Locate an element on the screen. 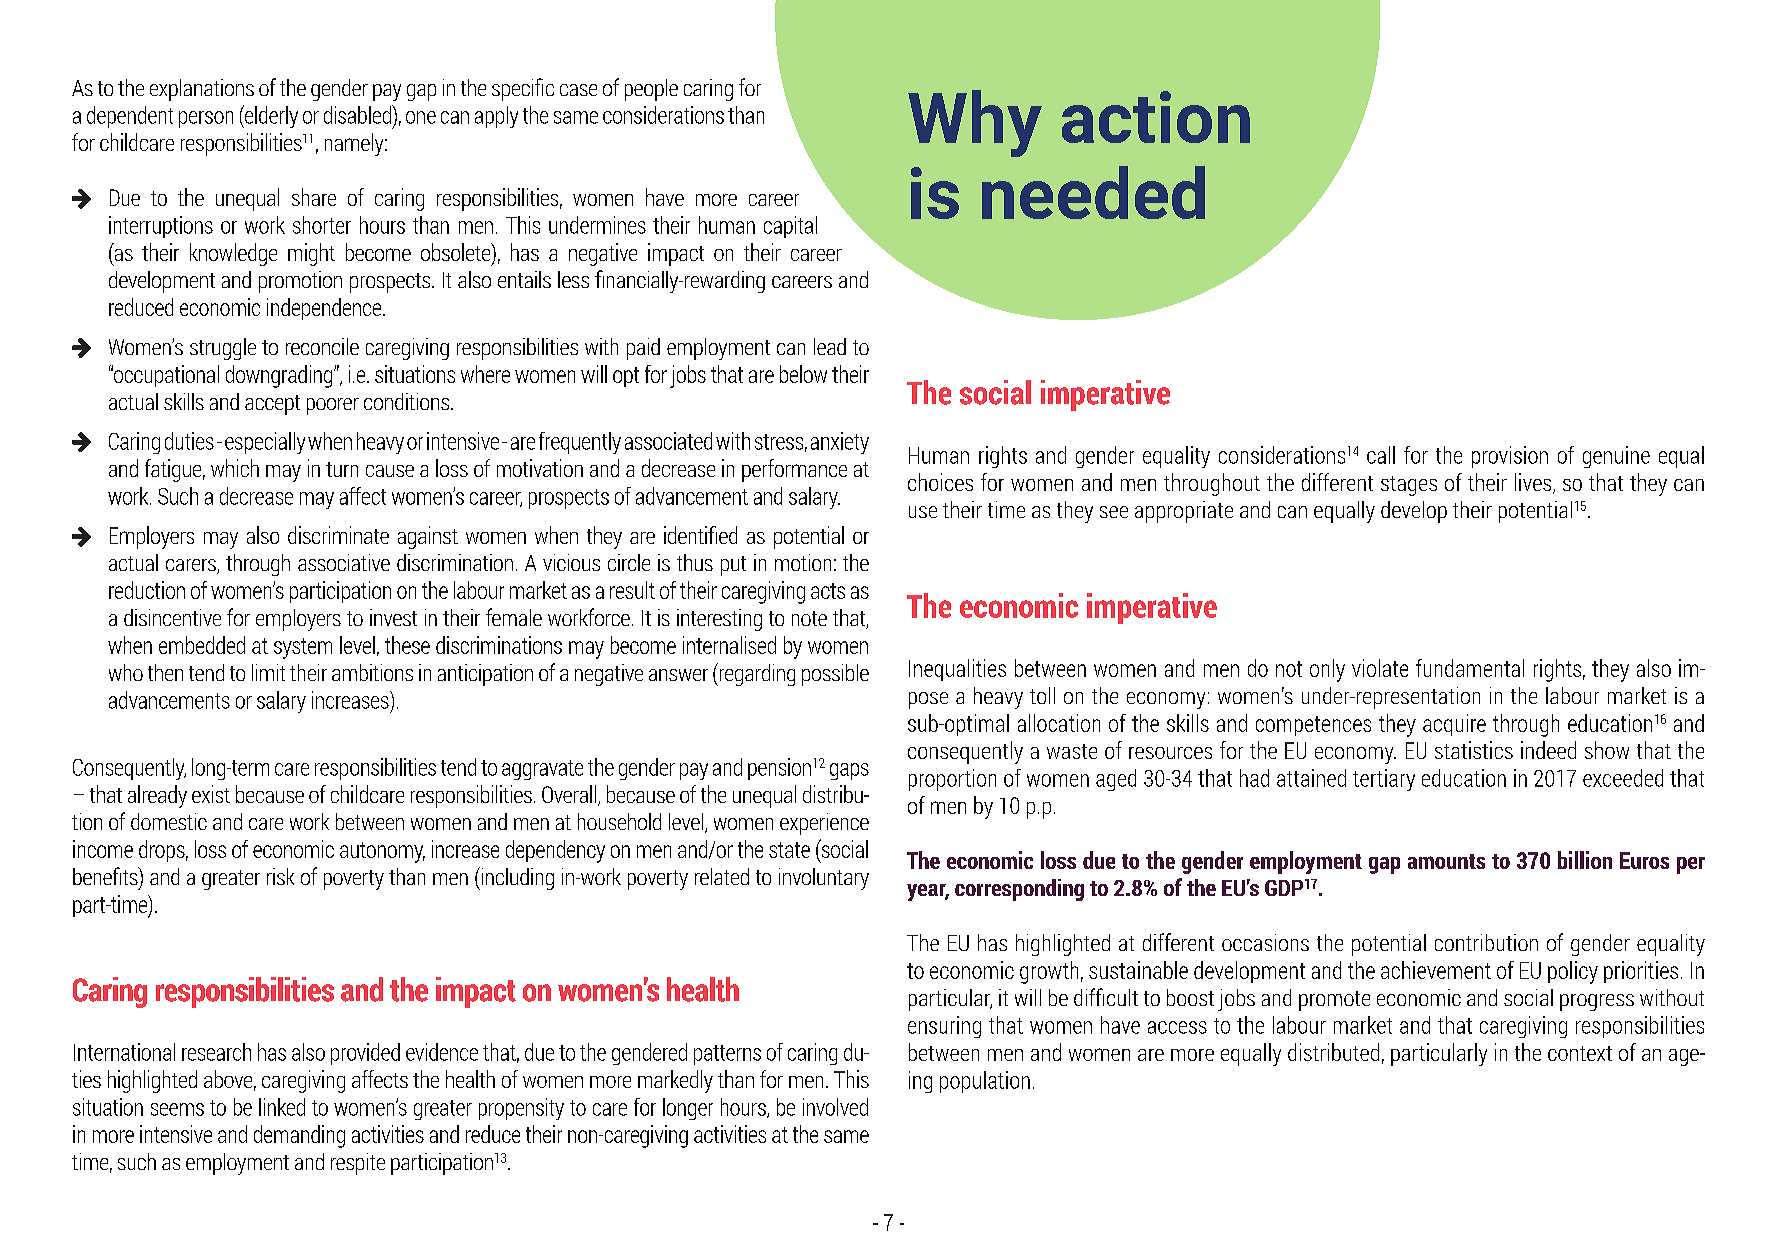 This screenshot has height=1257, width=1777. elderly is located at coordinates (270, 116).
